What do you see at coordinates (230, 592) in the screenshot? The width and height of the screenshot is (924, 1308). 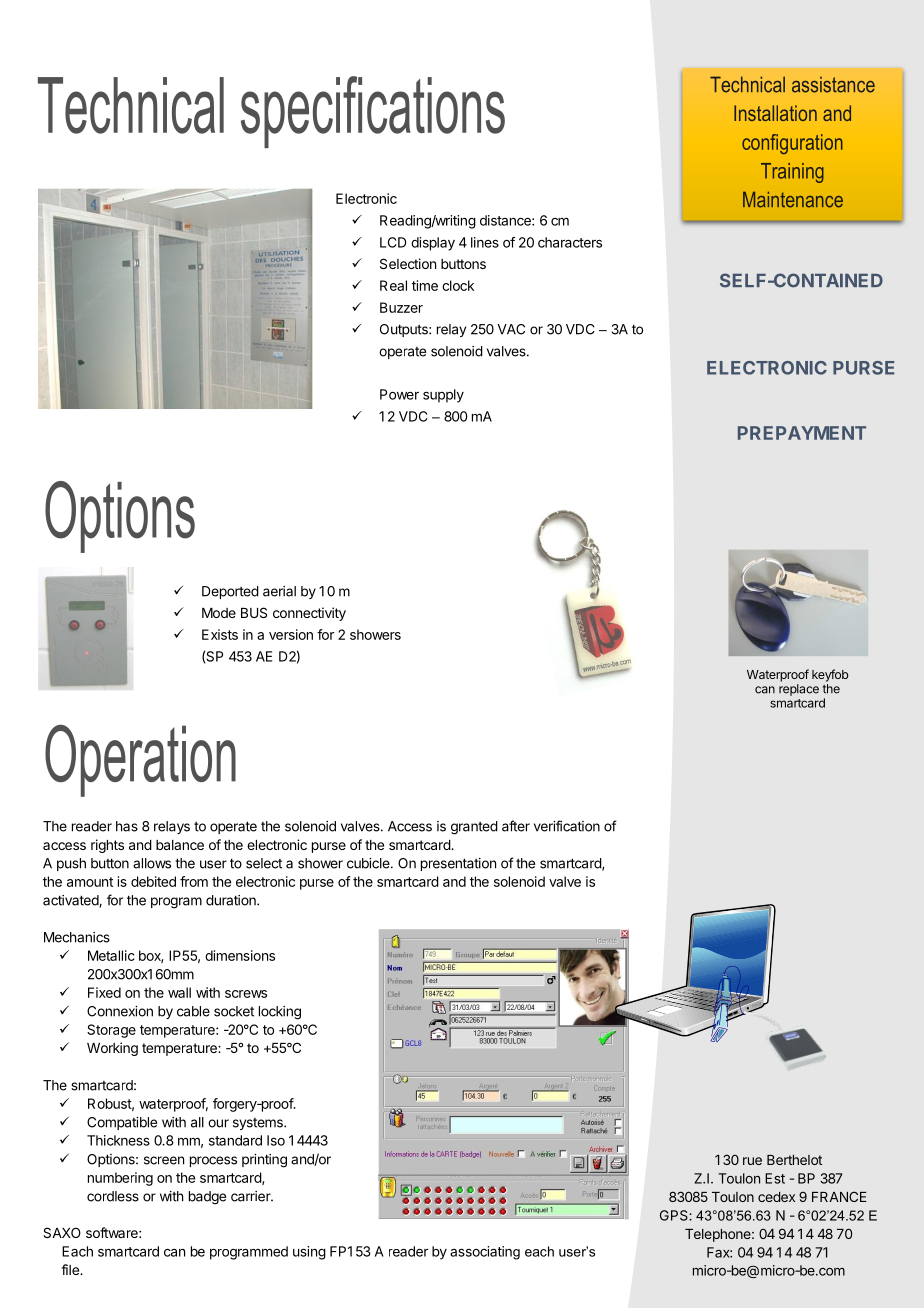 I see `Deported` at bounding box center [230, 592].
